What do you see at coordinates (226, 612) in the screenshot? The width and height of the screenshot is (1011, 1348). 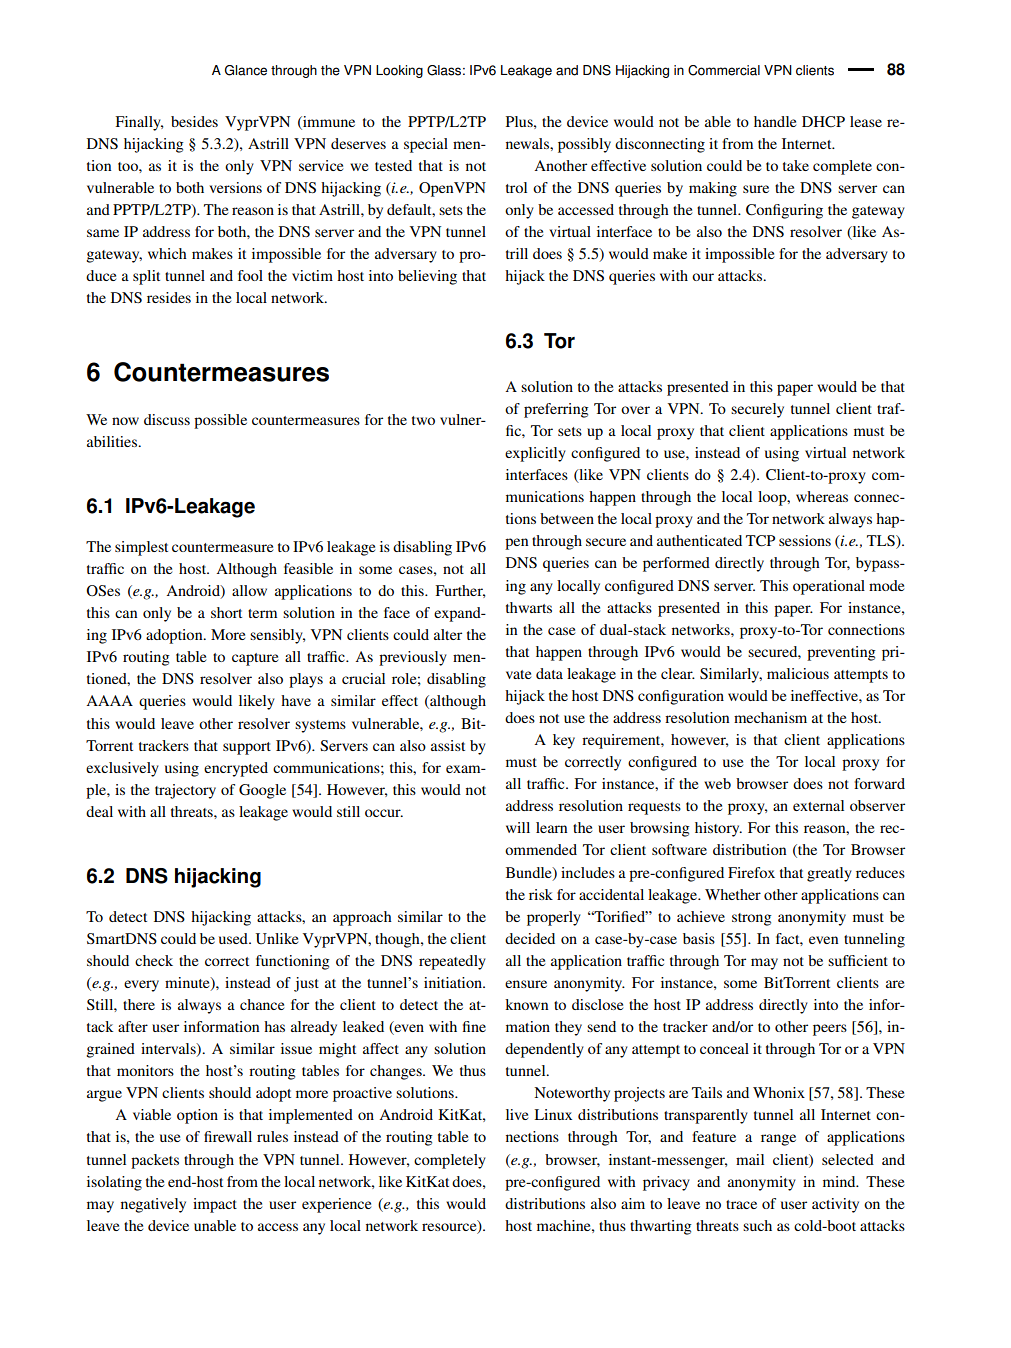 I see `short` at bounding box center [226, 612].
